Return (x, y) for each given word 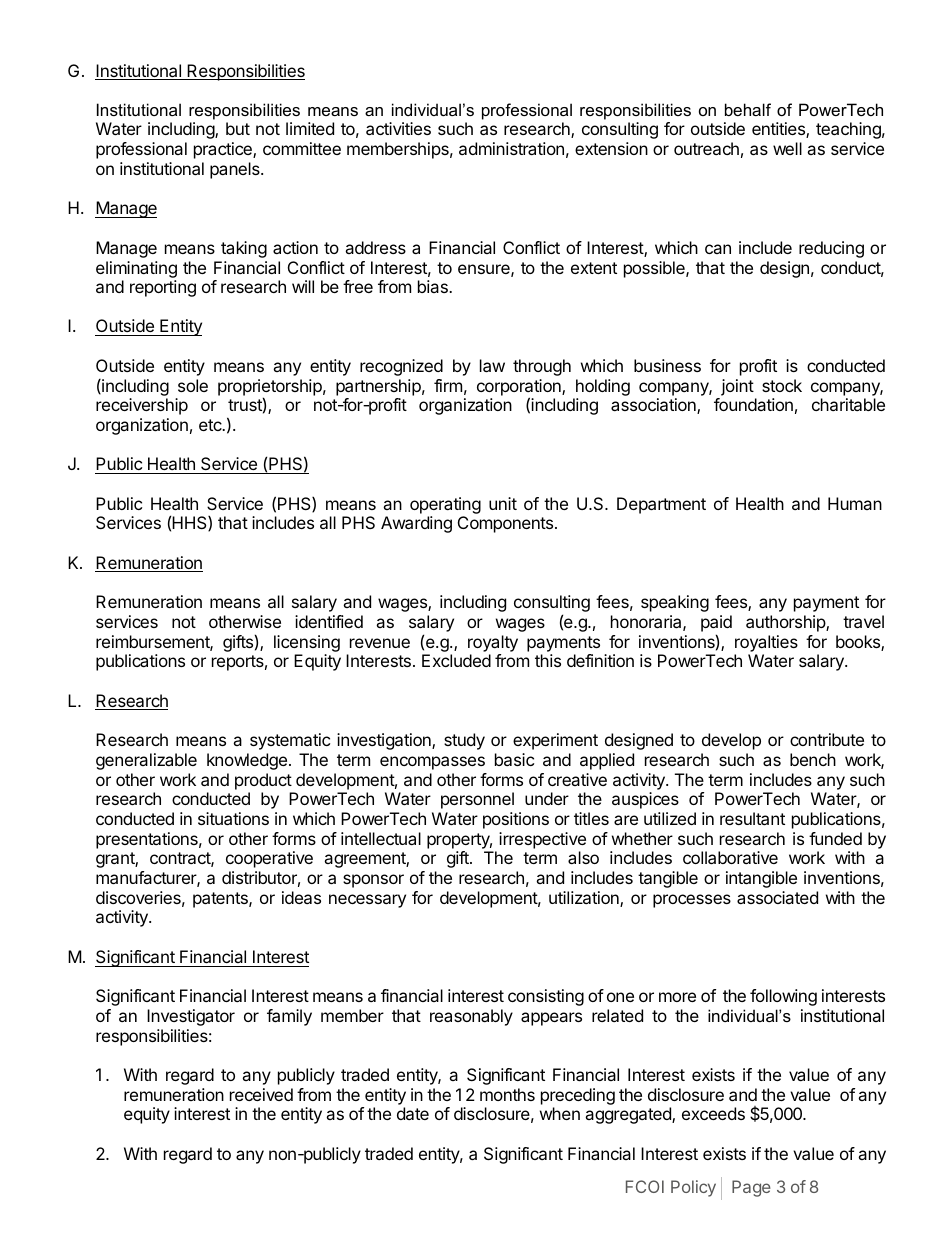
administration (511, 148)
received (261, 1094)
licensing (307, 643)
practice (224, 150)
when (560, 1113)
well (787, 148)
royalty (493, 643)
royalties (766, 643)
